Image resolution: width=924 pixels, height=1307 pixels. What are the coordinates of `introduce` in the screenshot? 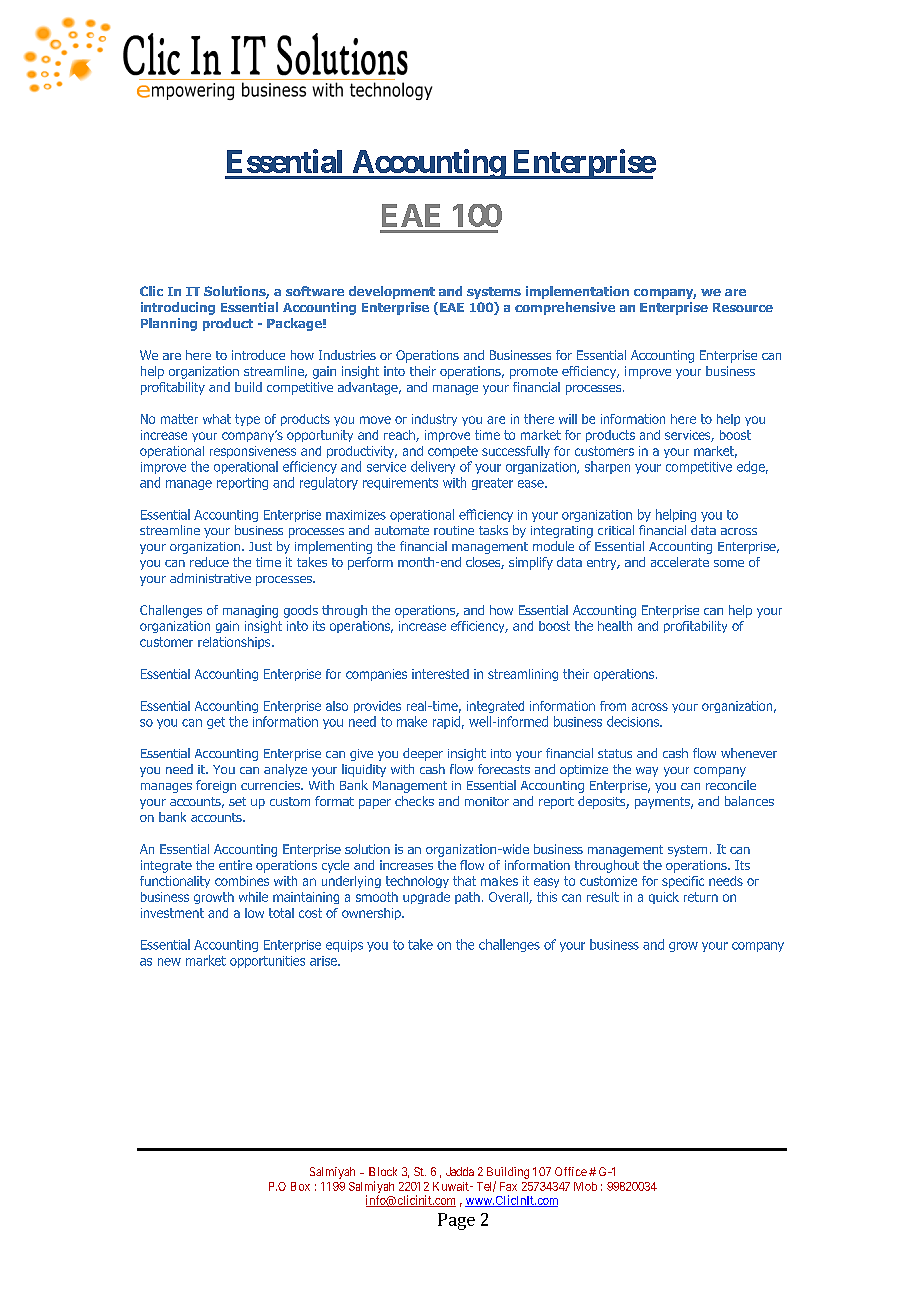 It's located at (258, 355).
